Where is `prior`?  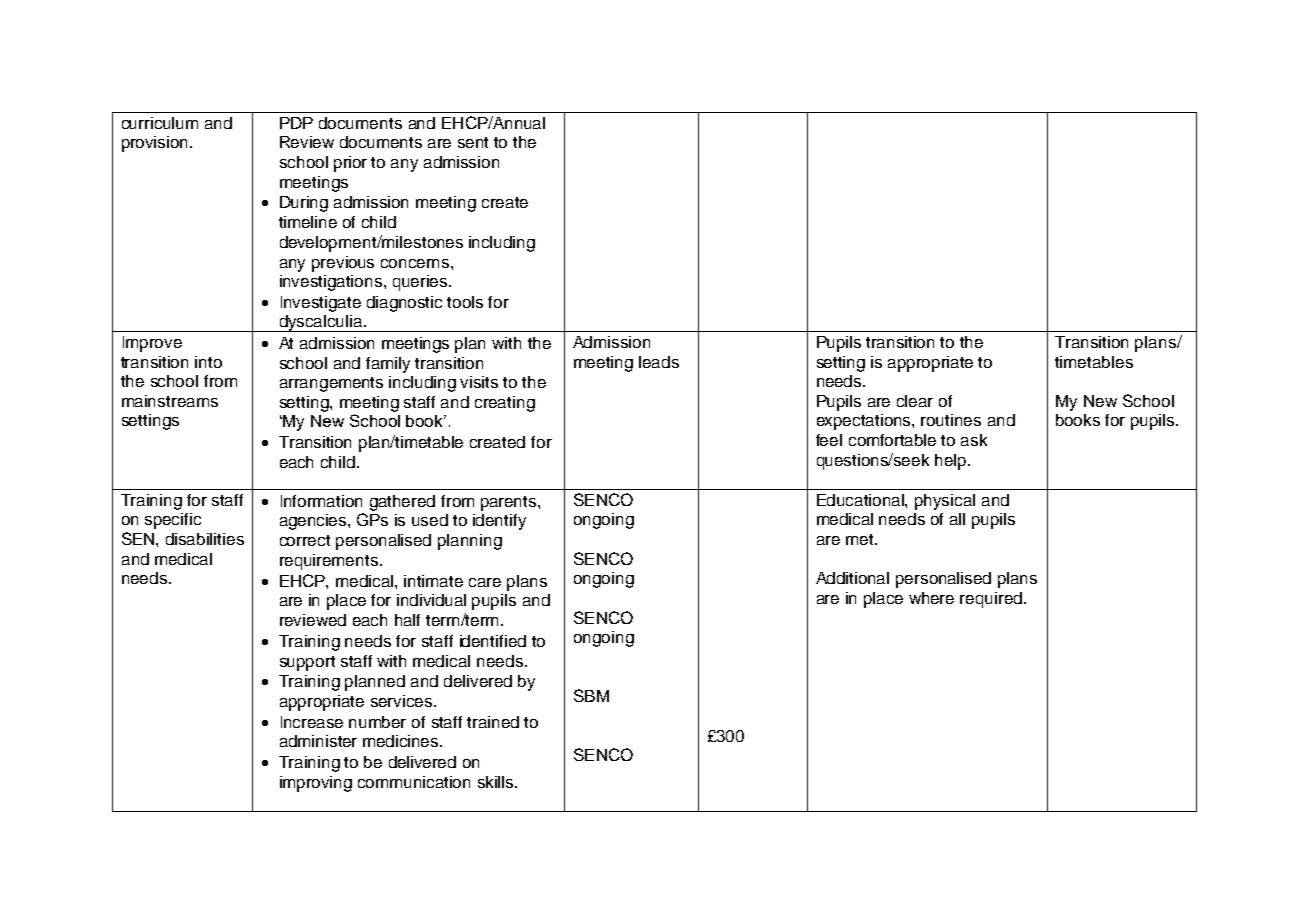 prior is located at coordinates (350, 164).
